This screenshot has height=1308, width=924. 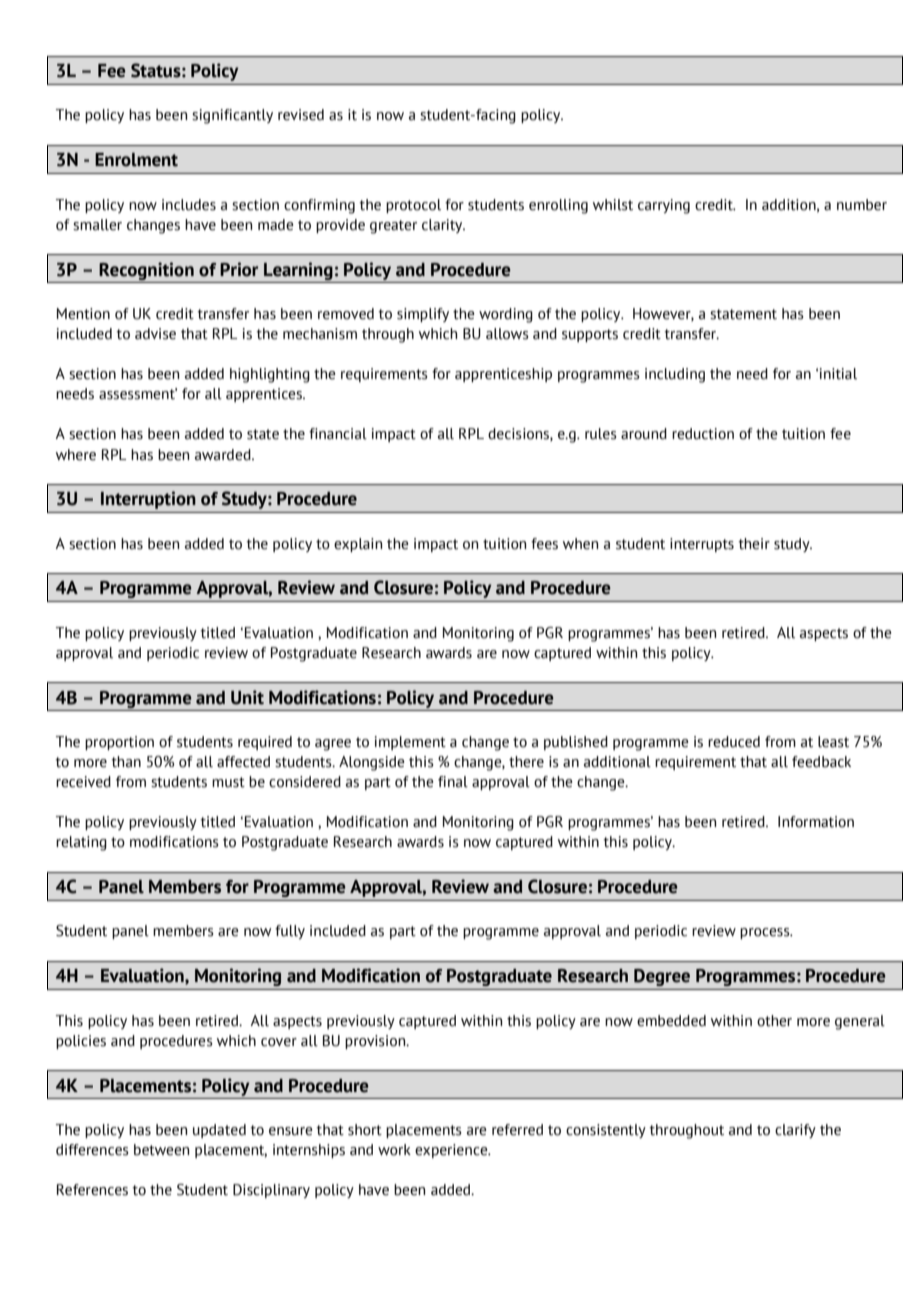 I want to click on decisions, so click(x=519, y=434).
